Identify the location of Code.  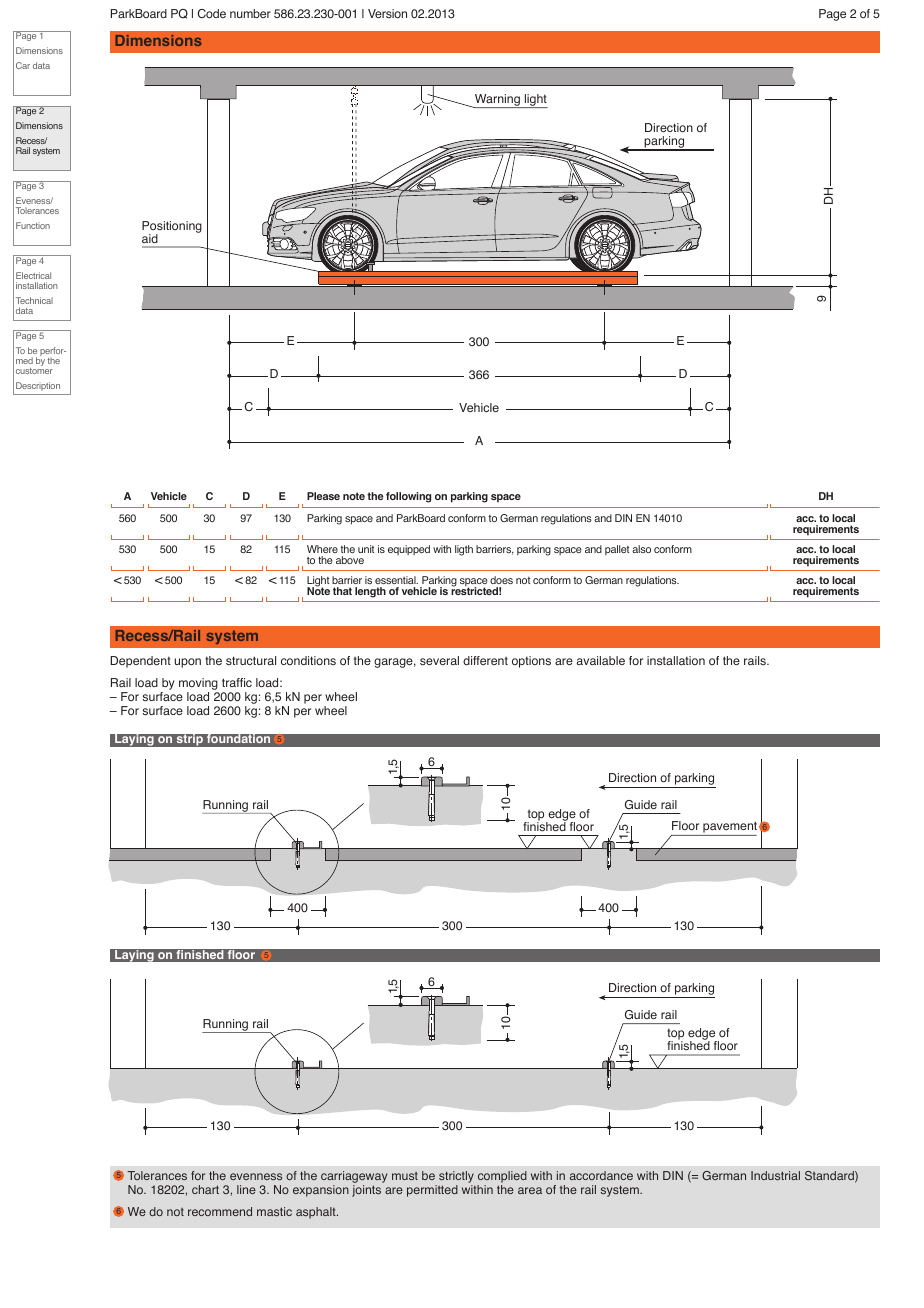
(212, 14).
